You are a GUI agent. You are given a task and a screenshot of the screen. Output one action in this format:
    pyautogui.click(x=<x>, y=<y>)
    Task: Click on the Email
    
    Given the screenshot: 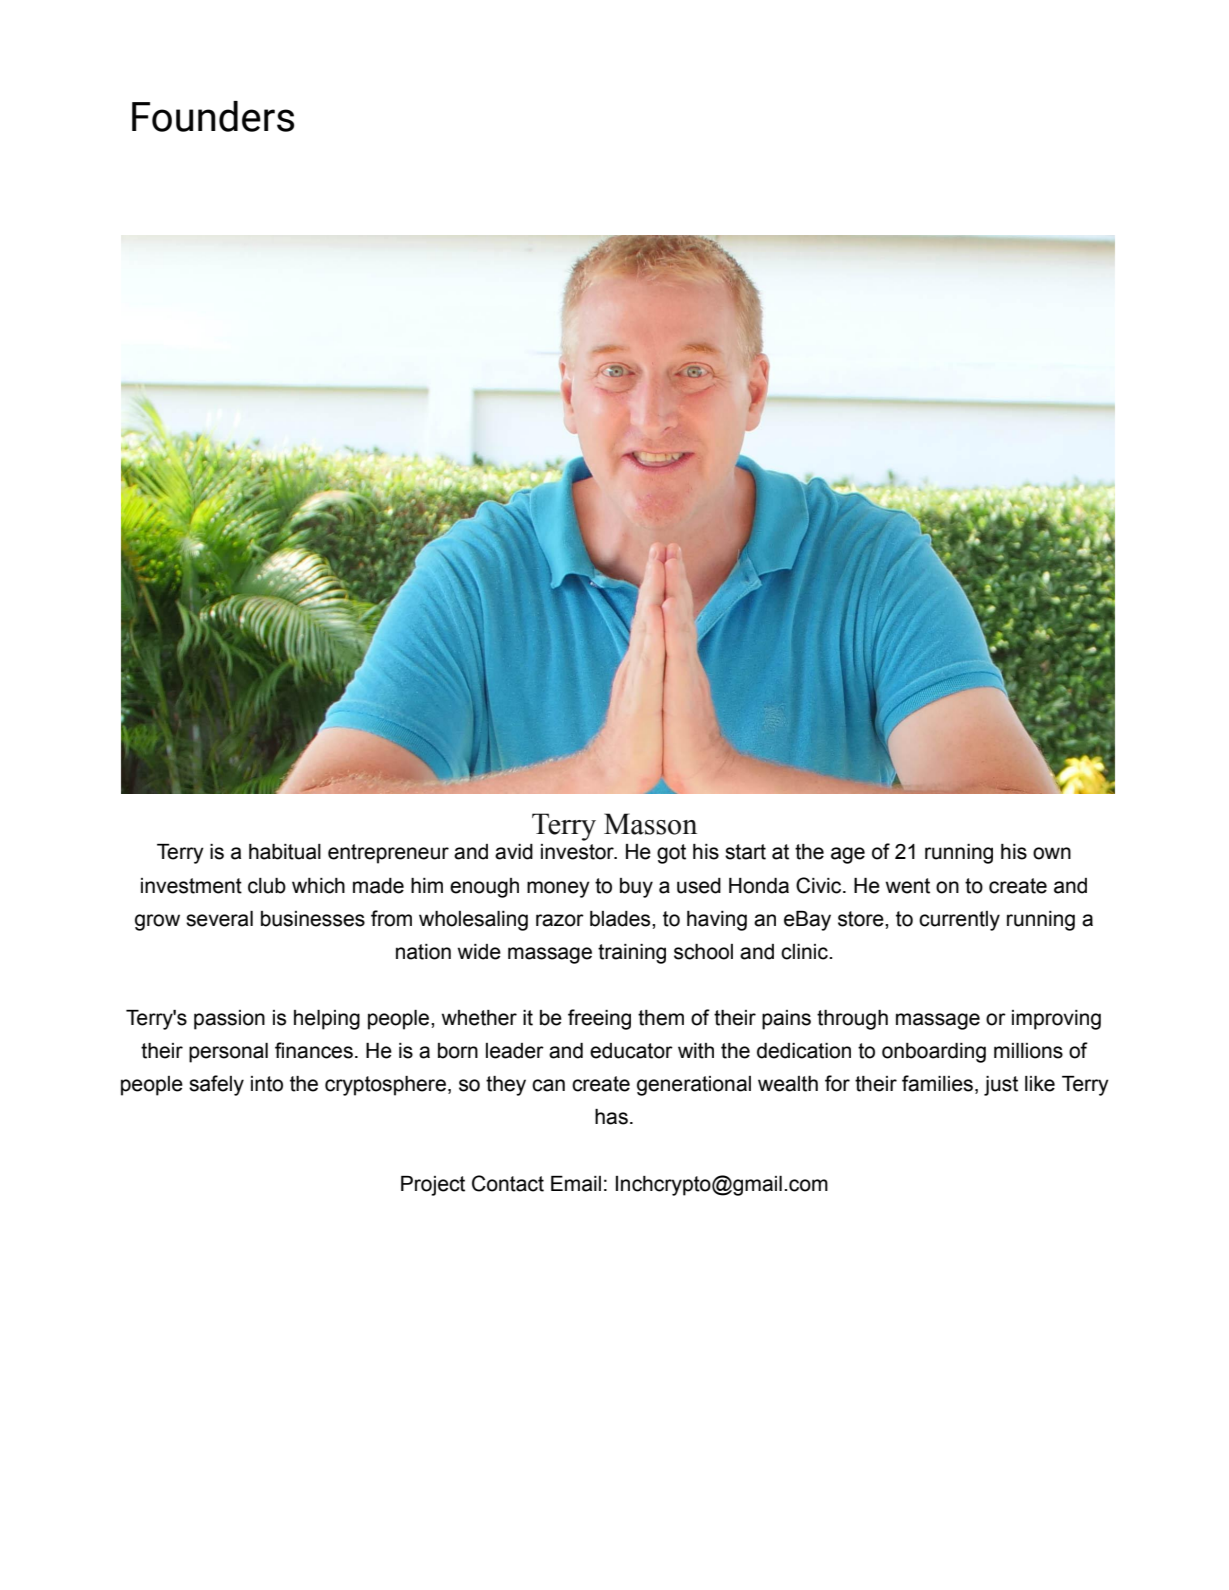 What is the action you would take?
    pyautogui.click(x=576, y=1184)
